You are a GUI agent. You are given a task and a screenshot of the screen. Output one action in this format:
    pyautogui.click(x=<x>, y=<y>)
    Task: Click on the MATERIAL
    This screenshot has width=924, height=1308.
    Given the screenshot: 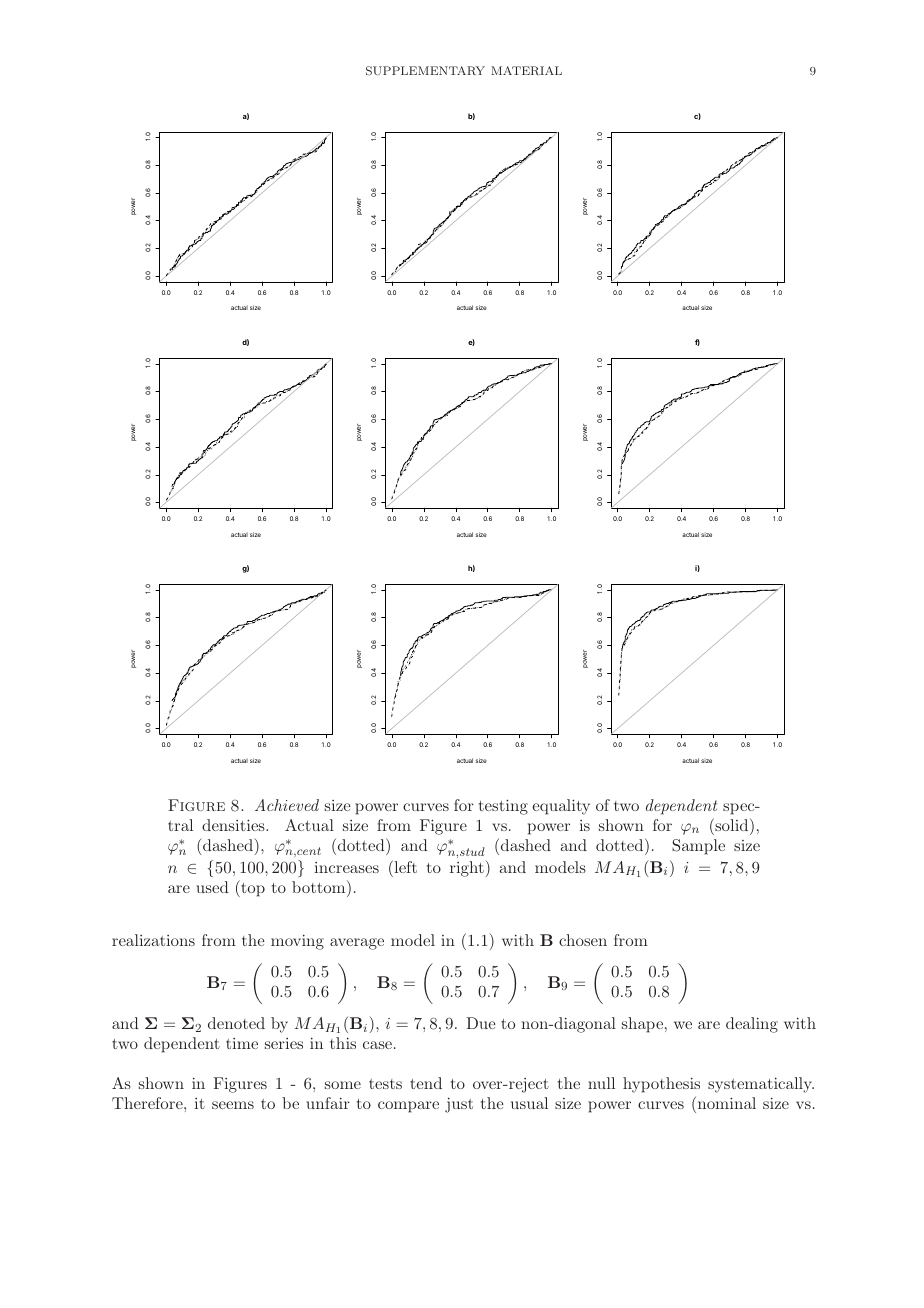 What is the action you would take?
    pyautogui.click(x=526, y=70)
